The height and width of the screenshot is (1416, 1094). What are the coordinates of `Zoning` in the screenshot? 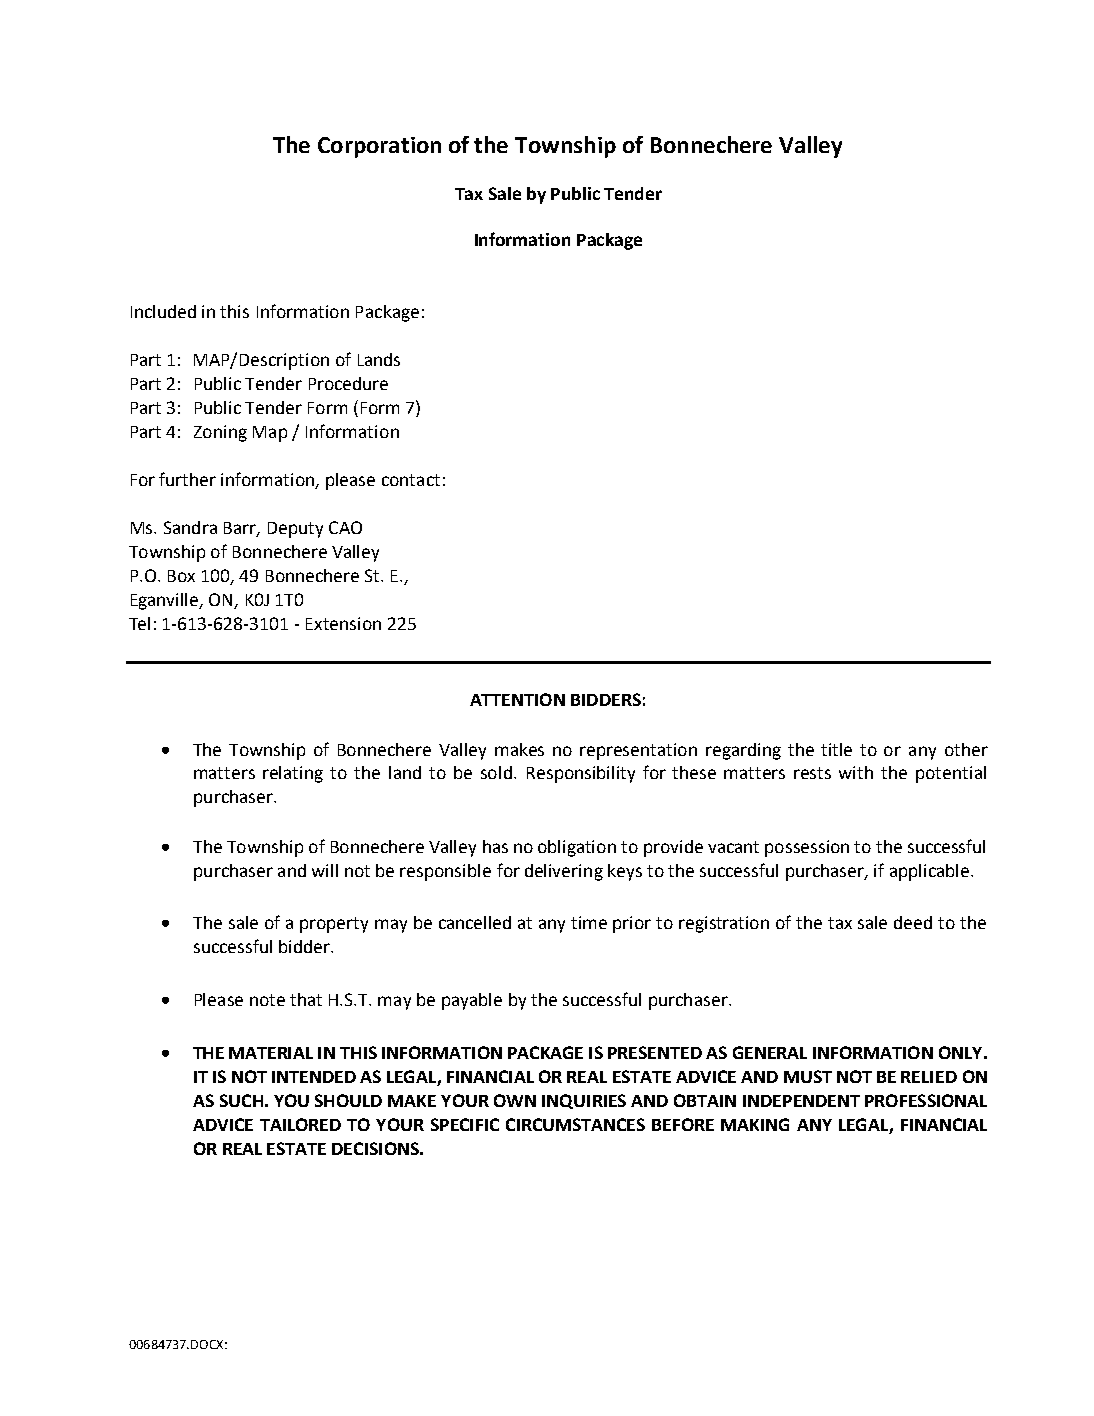 It's located at (220, 433).
